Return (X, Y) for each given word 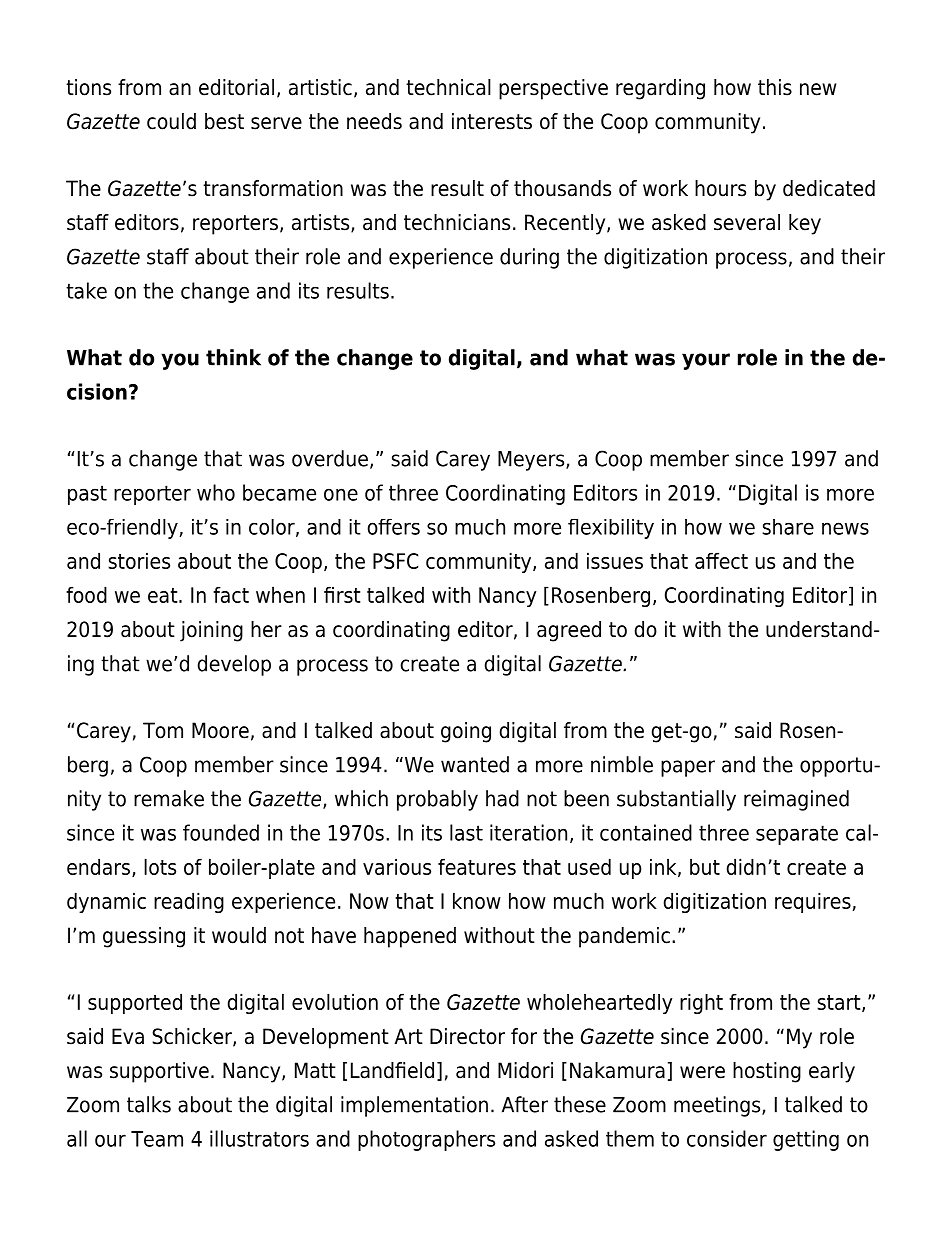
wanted (475, 764)
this (775, 87)
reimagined (796, 800)
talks (149, 1104)
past (87, 495)
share (788, 527)
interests (492, 121)
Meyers (532, 461)
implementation (414, 1106)
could (171, 121)
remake (169, 798)
